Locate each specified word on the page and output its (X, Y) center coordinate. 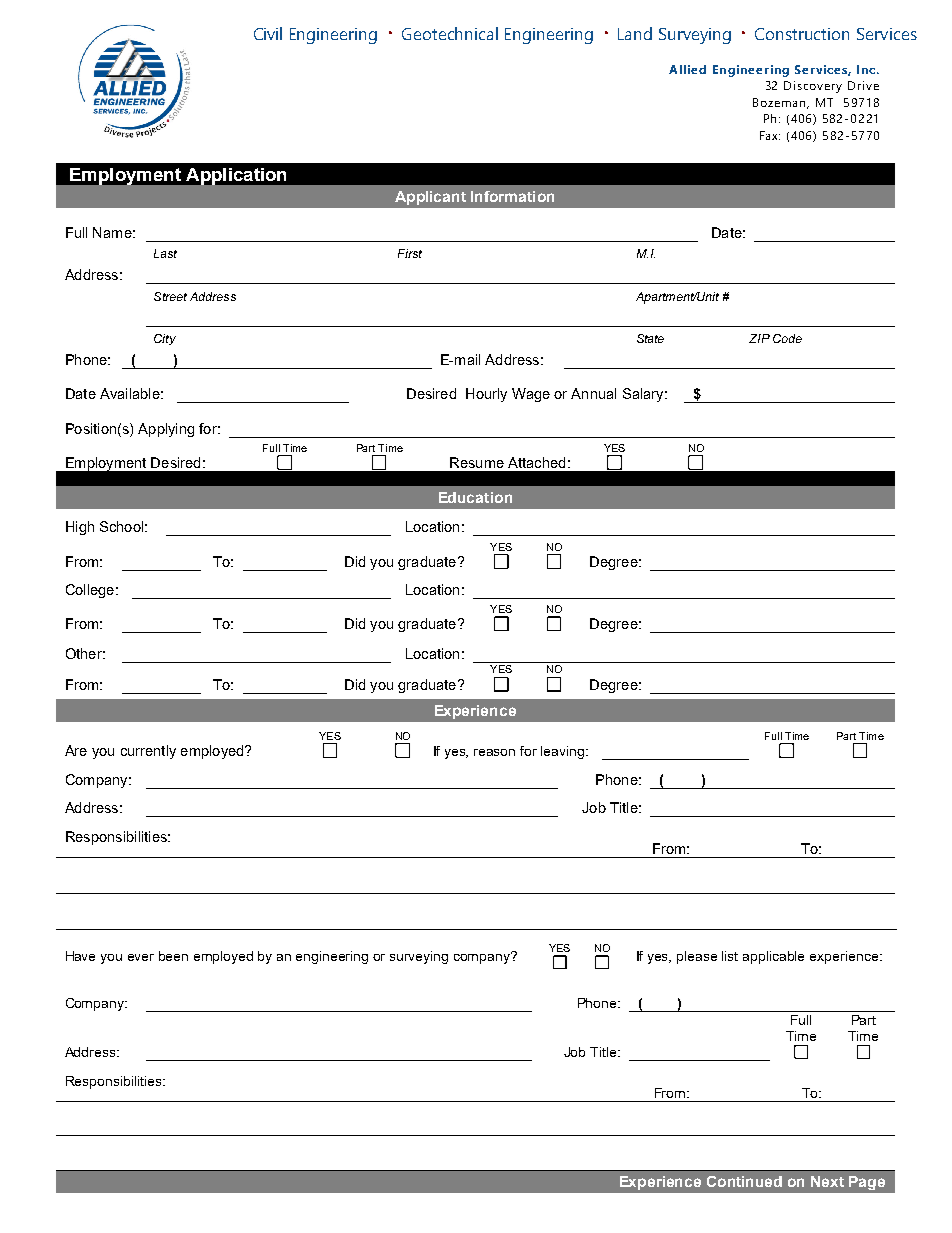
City (165, 339)
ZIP (759, 338)
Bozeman (781, 103)
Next (827, 1181)
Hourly (486, 395)
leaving (564, 752)
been (173, 956)
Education (475, 497)
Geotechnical (450, 33)
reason (494, 752)
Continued (744, 1181)
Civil (268, 33)
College (90, 591)
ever (141, 957)
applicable (773, 957)
